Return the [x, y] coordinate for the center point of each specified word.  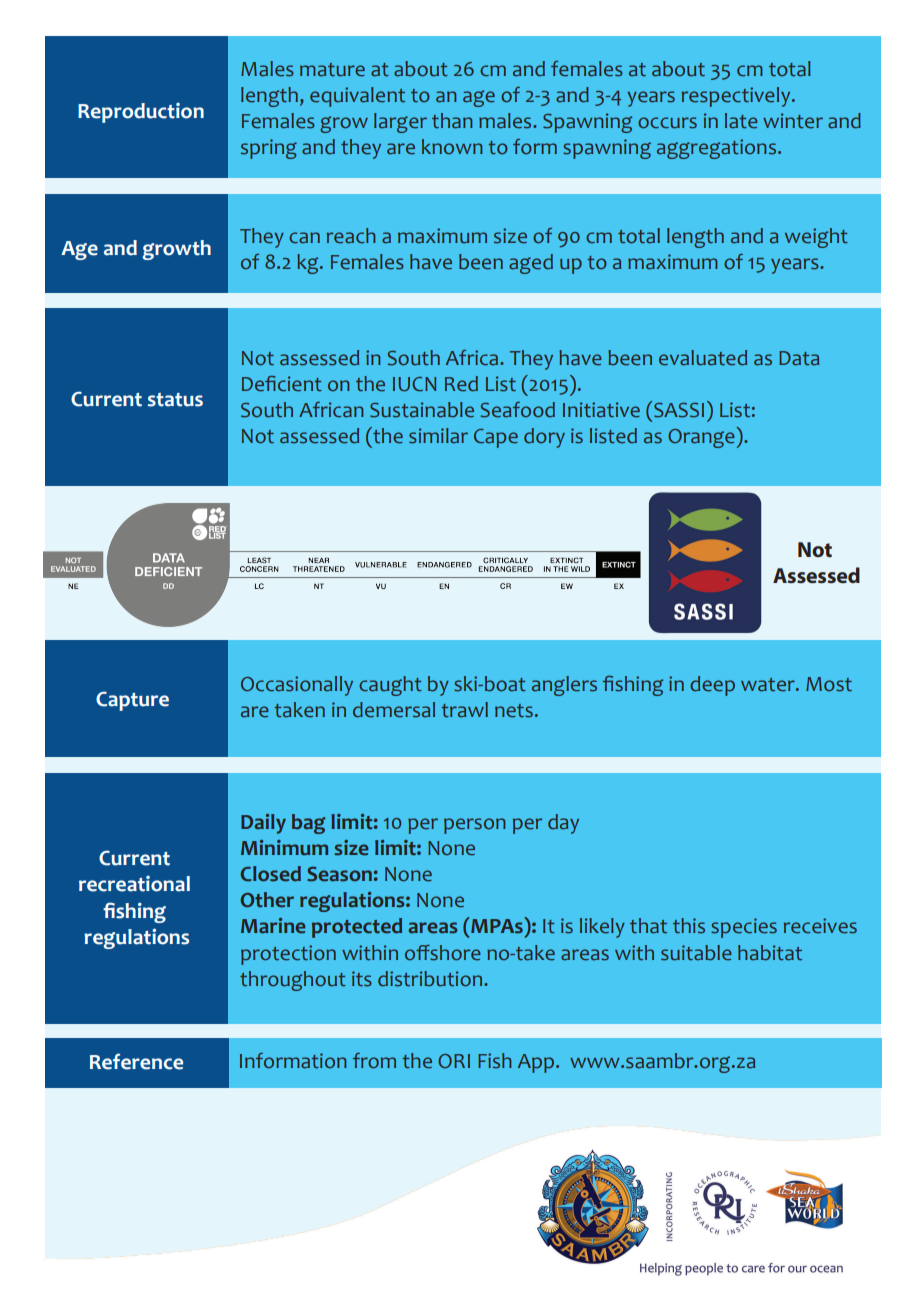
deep [712, 686]
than [452, 121]
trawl [464, 710]
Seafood [517, 410]
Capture [132, 701]
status [175, 400]
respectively [737, 97]
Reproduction [141, 113]
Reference [136, 1061]
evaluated [703, 358]
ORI [454, 1061]
